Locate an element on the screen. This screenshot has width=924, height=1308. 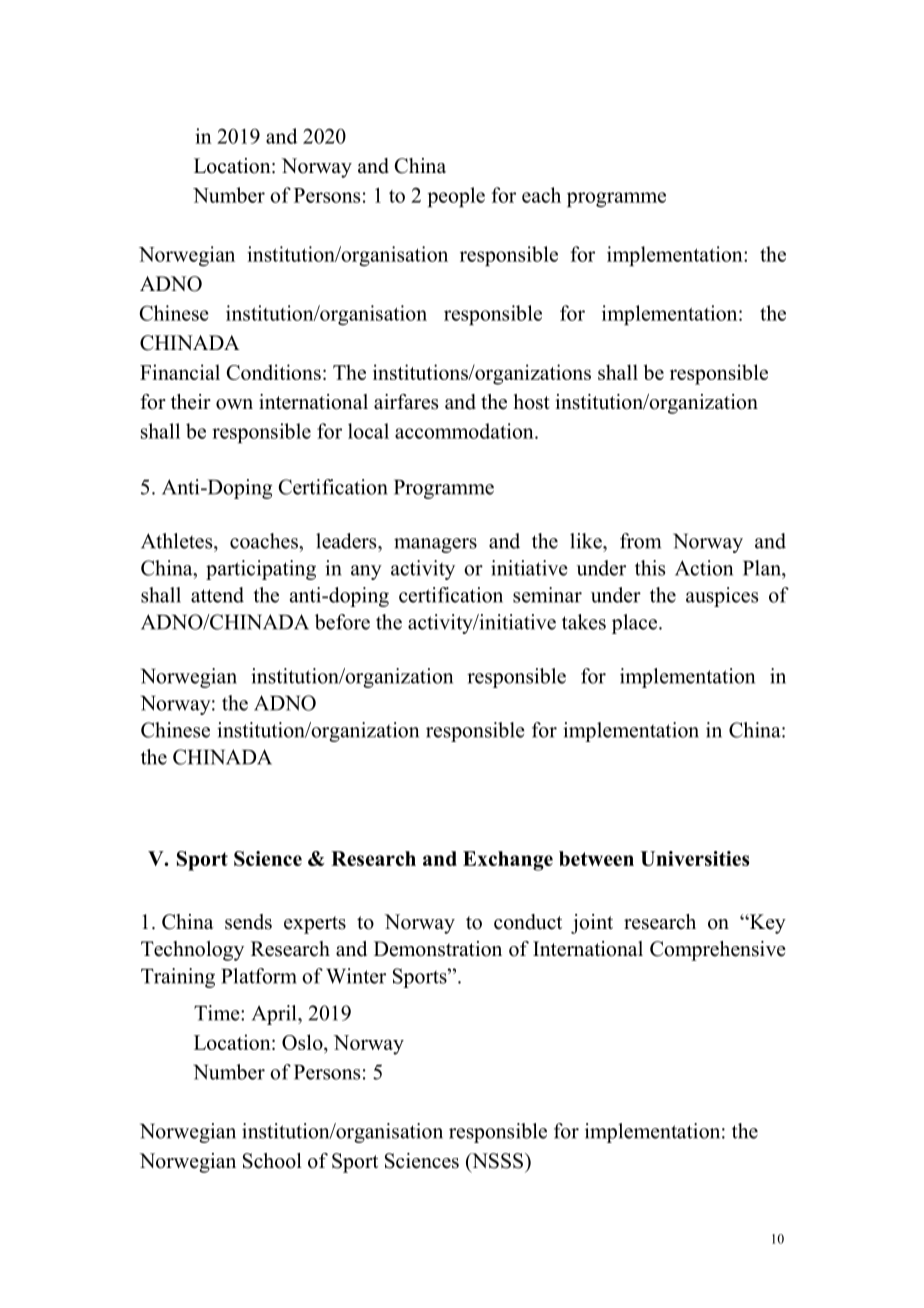
each is located at coordinates (541, 195).
